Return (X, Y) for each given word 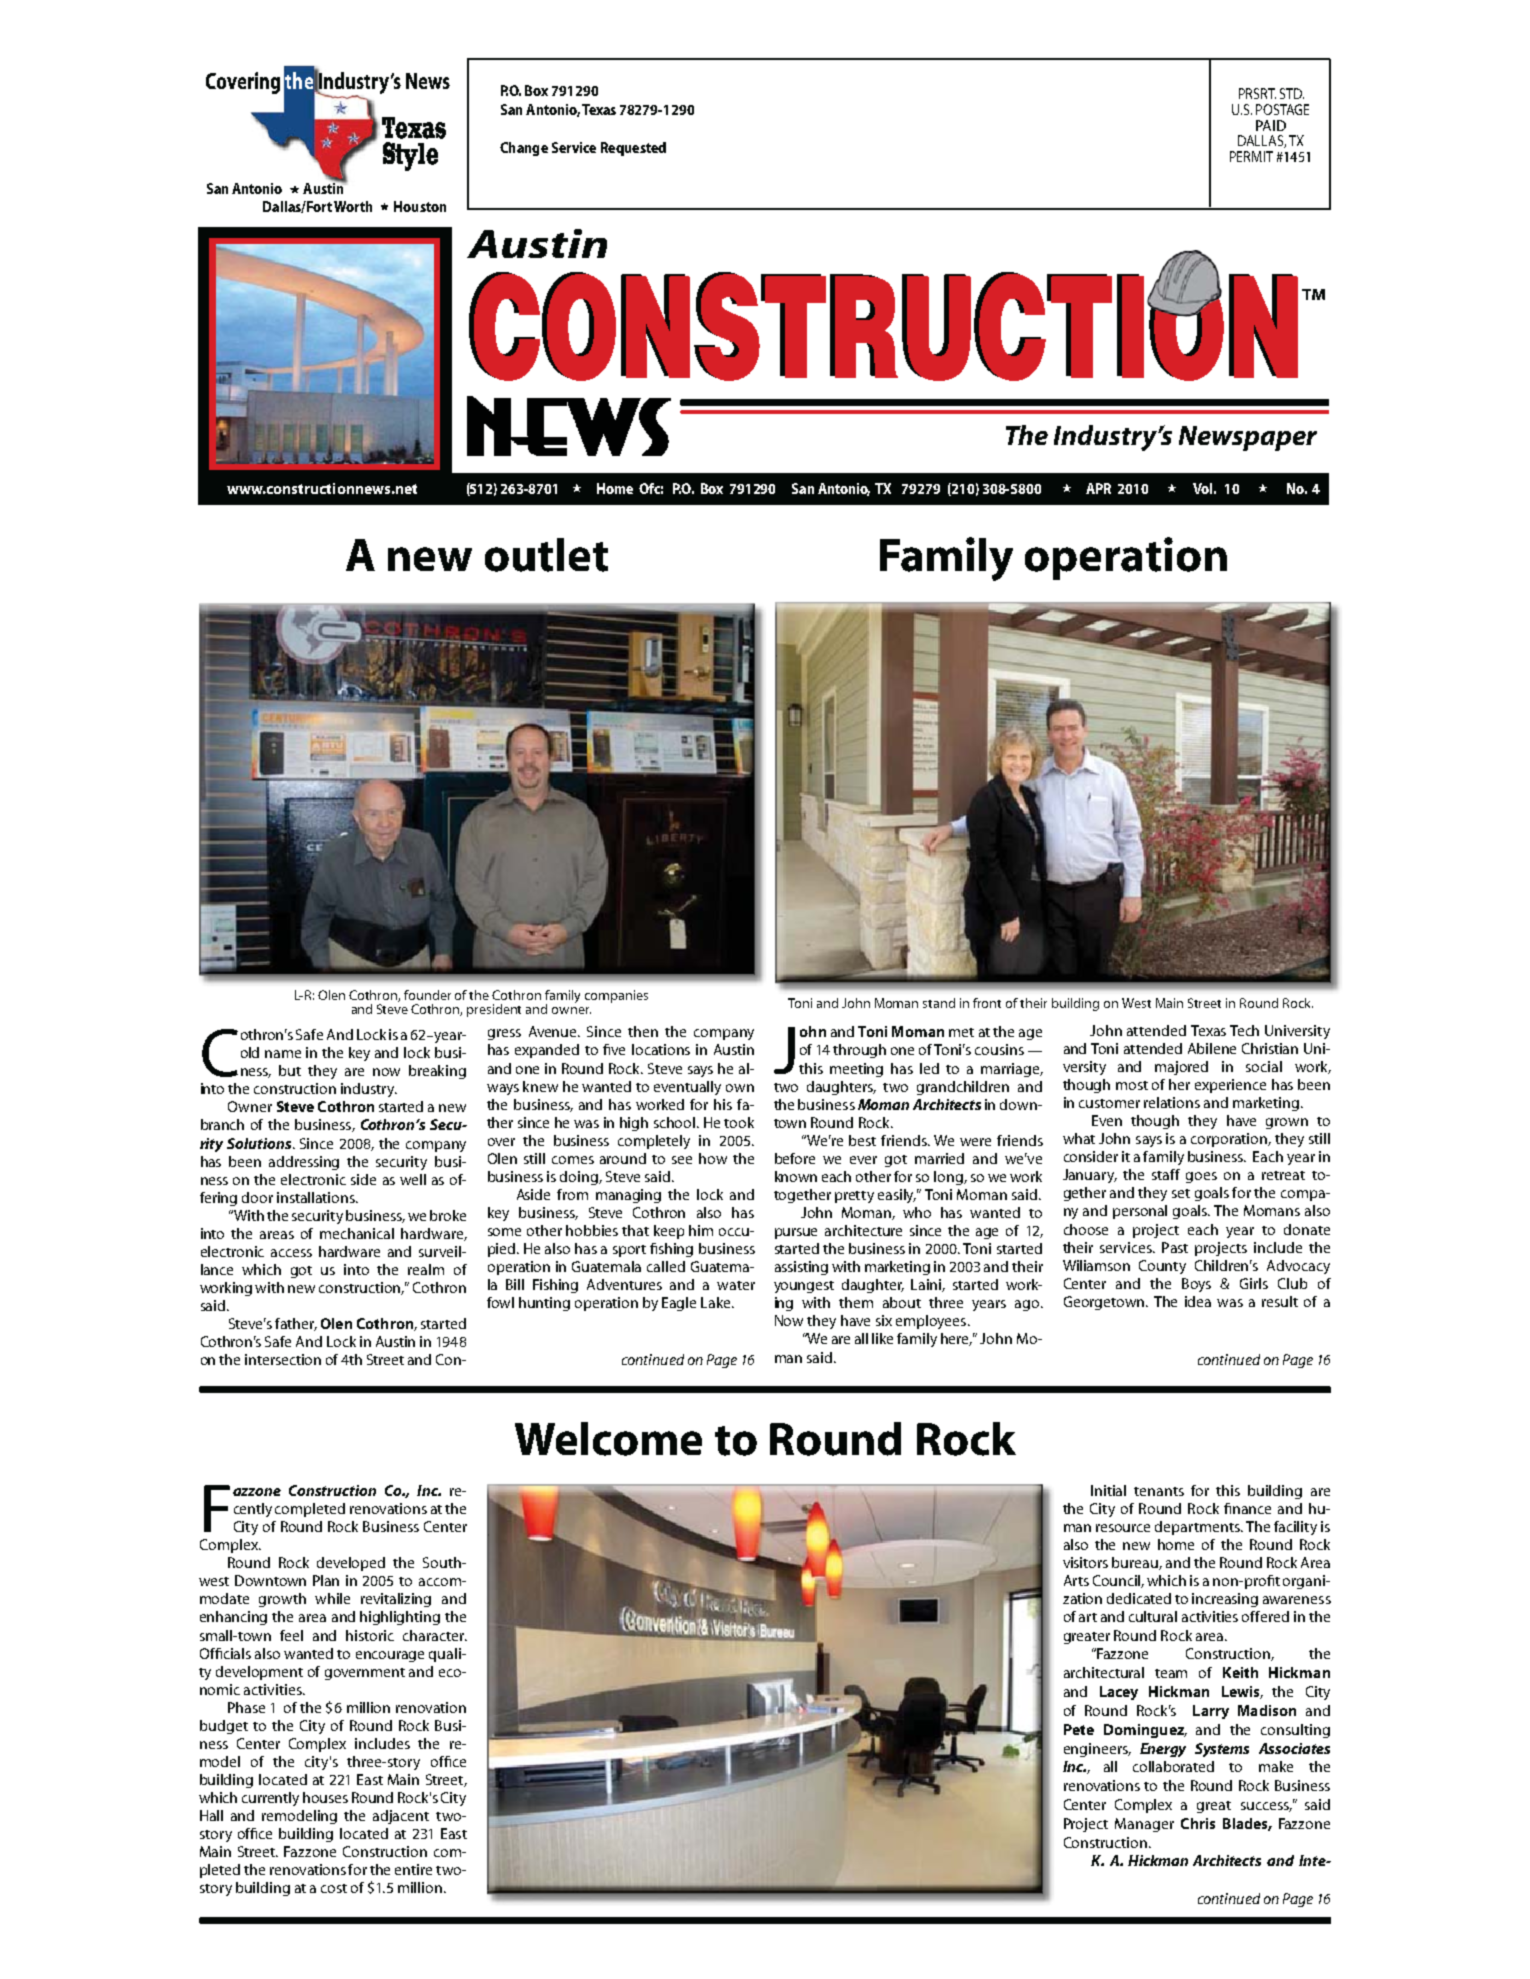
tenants (1159, 1491)
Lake (717, 1302)
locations (661, 1049)
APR (1098, 488)
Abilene (1212, 1048)
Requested (633, 149)
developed (351, 1564)
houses (325, 1797)
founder (427, 995)
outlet (546, 555)
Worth (353, 206)
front (987, 1003)
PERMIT (1251, 156)
